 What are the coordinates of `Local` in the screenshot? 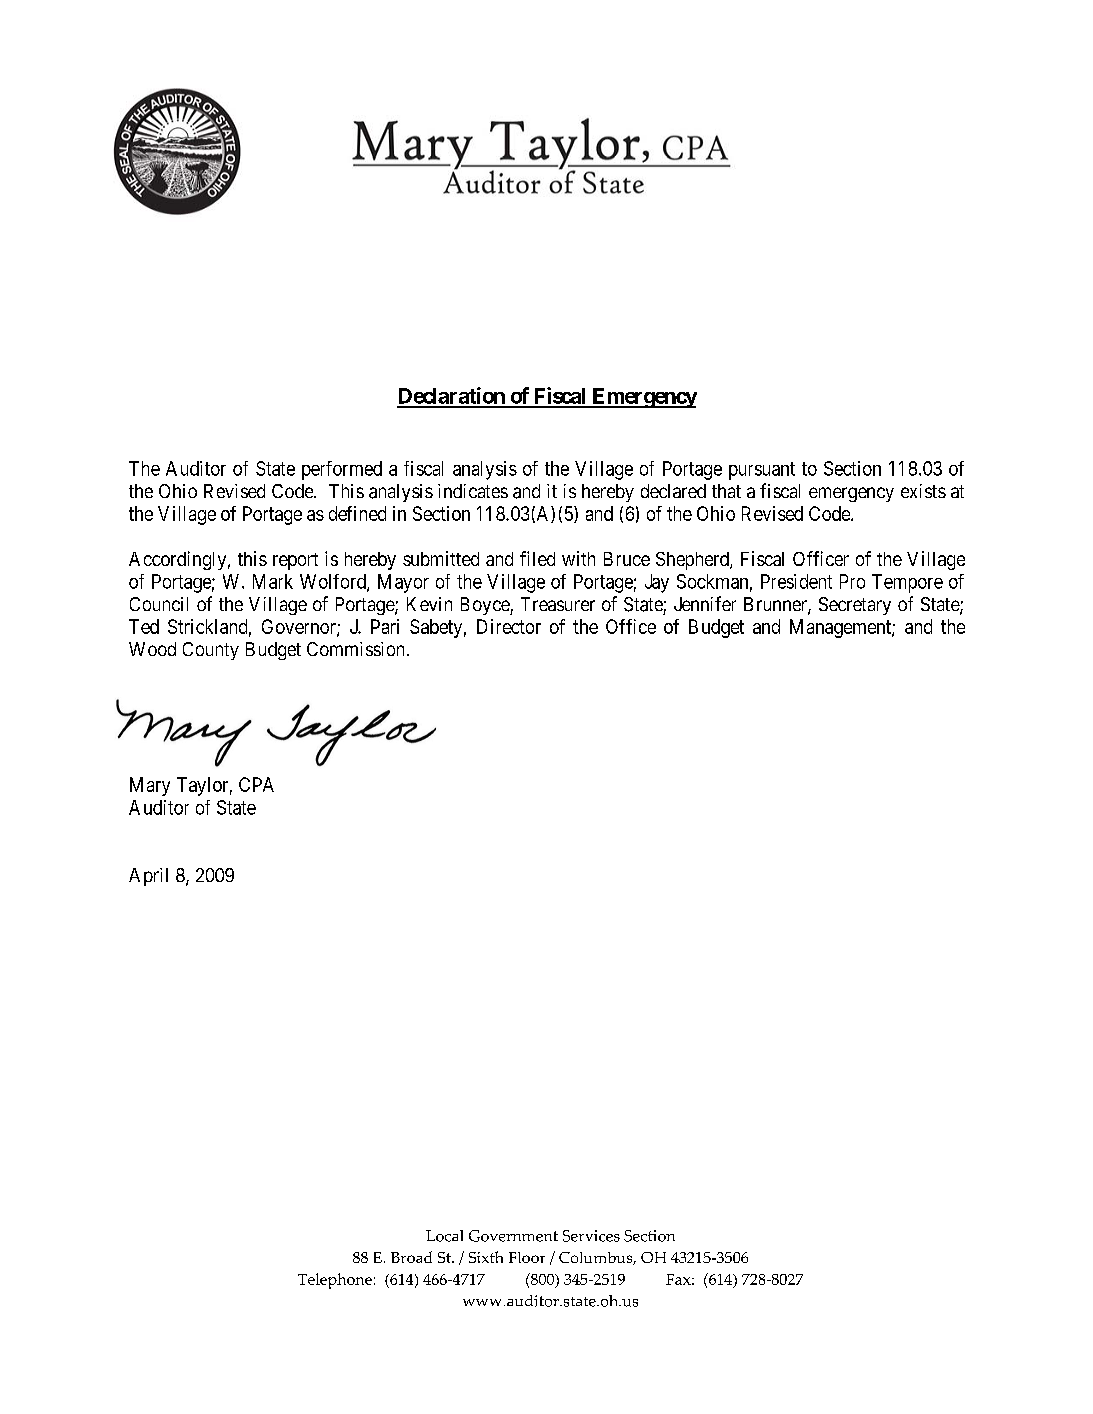 It's located at (444, 1236).
